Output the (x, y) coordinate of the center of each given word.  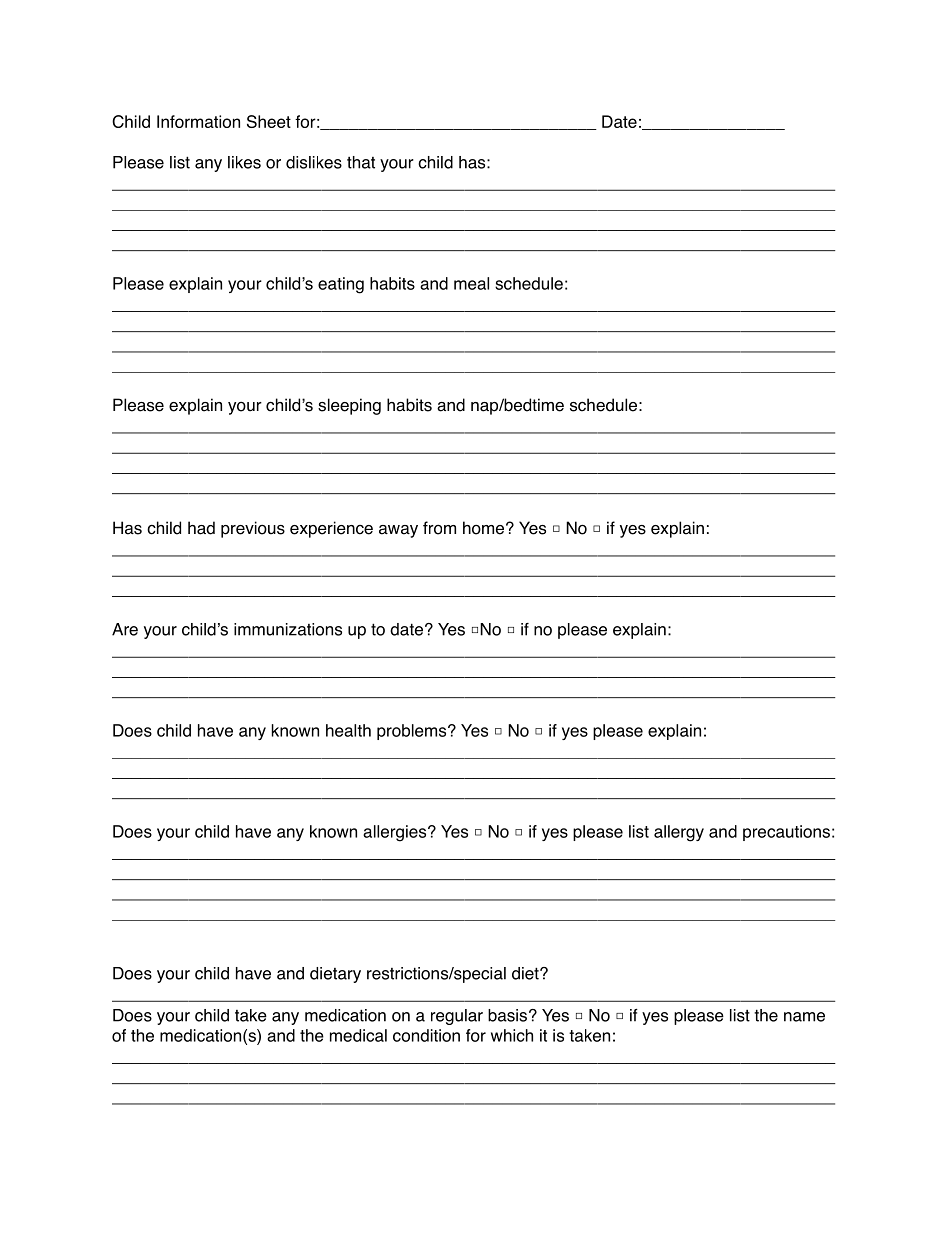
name (804, 1017)
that (361, 162)
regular (457, 1017)
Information (198, 121)
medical (358, 1035)
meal (471, 283)
